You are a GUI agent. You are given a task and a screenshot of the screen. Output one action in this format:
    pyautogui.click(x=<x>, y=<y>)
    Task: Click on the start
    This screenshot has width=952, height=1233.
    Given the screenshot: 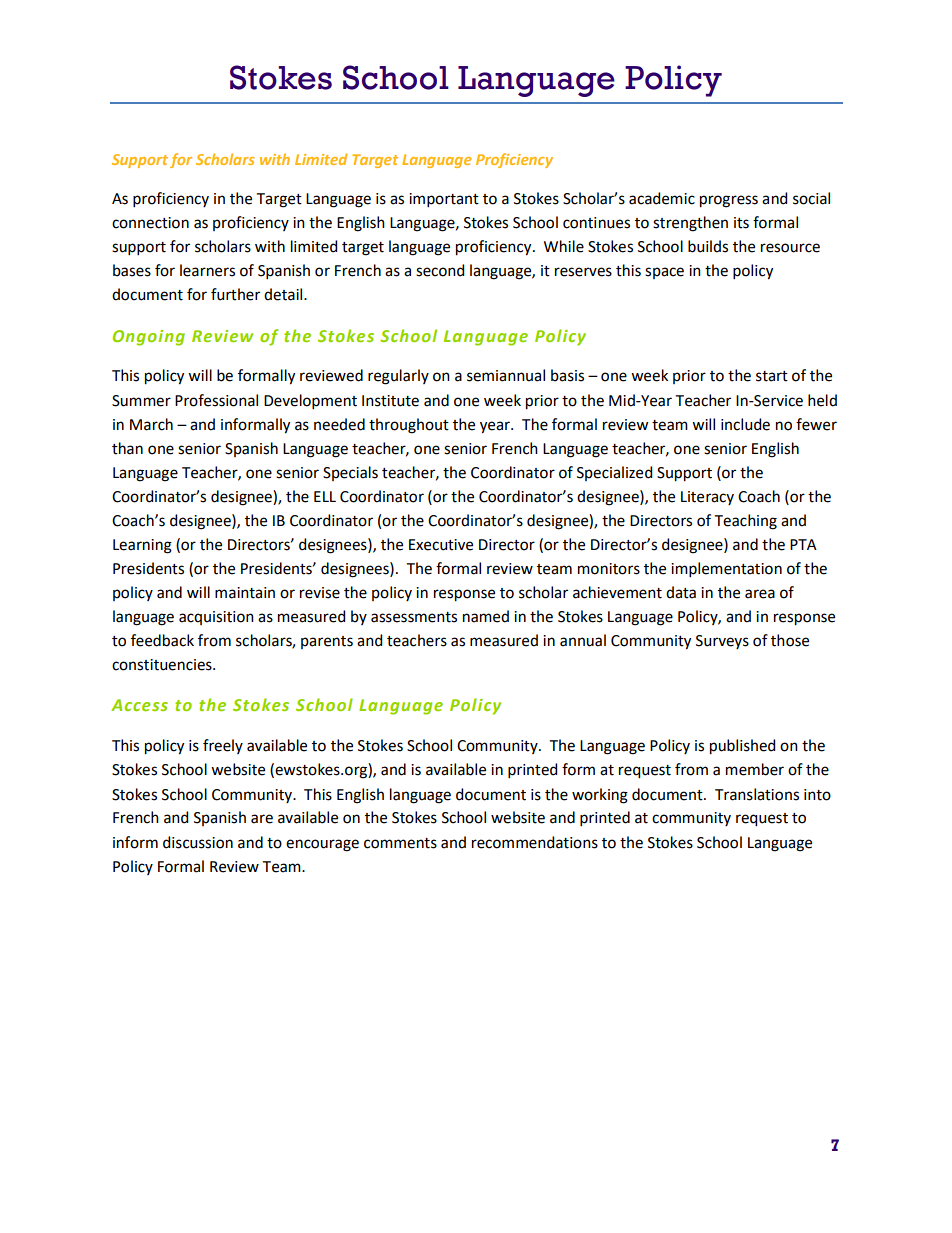 What is the action you would take?
    pyautogui.click(x=772, y=376)
